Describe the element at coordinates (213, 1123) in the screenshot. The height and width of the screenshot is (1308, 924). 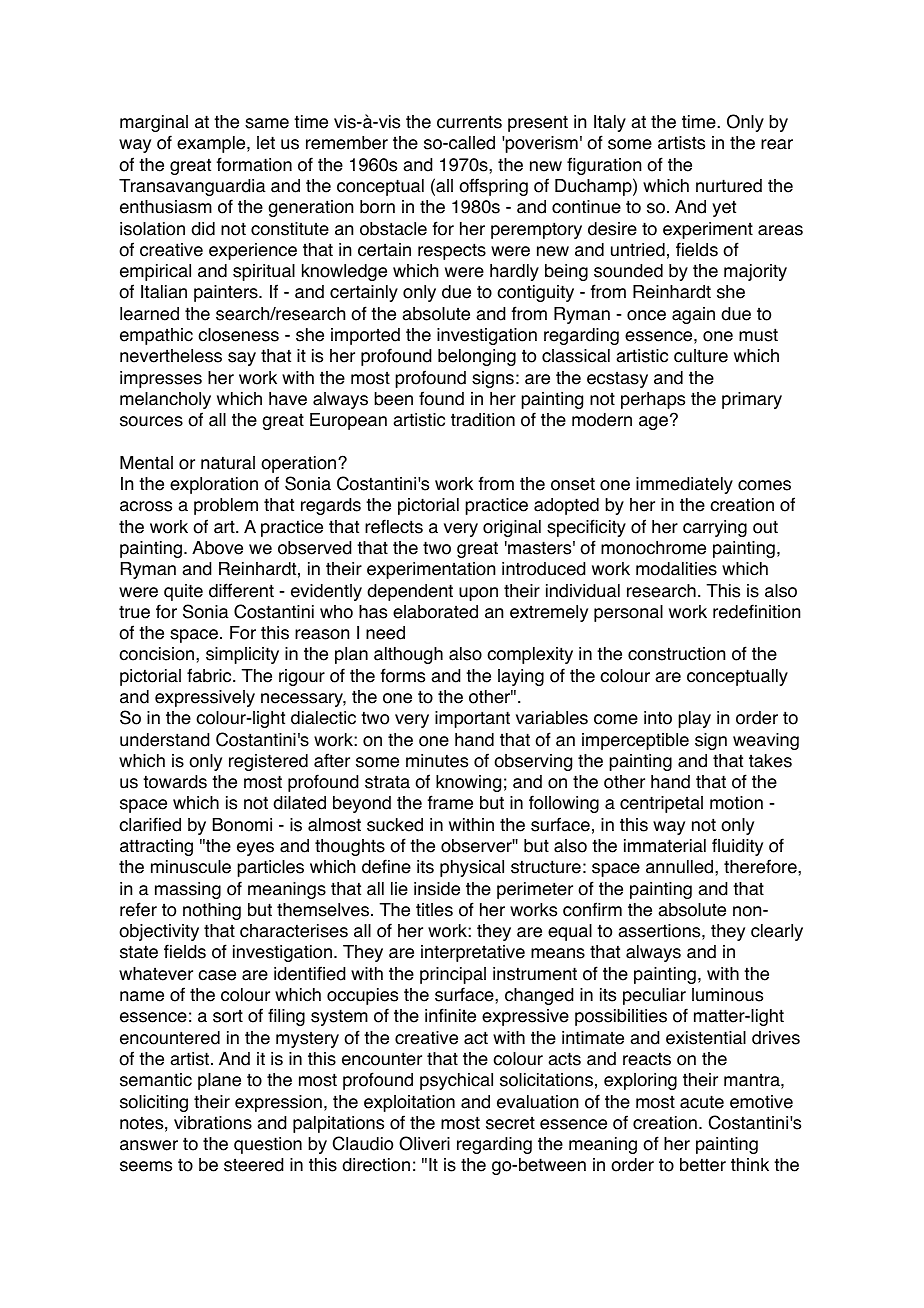
I see `vibrations` at that location.
